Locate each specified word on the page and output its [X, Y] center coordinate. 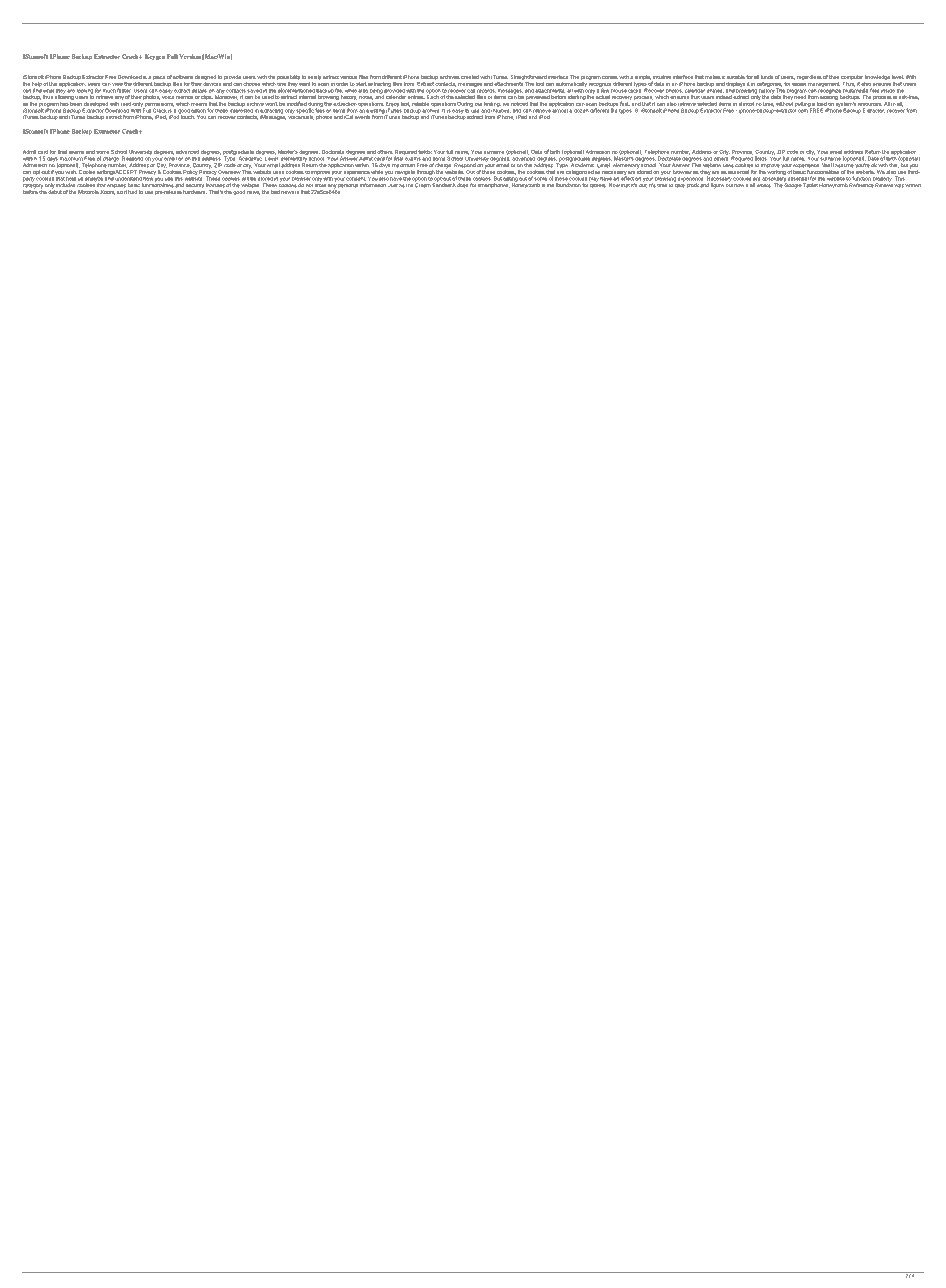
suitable [736, 77]
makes [713, 77]
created [470, 77]
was [899, 186]
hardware [195, 192]
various [348, 77]
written [913, 185]
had [132, 192]
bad [275, 192]
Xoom [107, 192]
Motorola [88, 192]
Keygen [155, 57]
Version [190, 56]
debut [55, 191]
